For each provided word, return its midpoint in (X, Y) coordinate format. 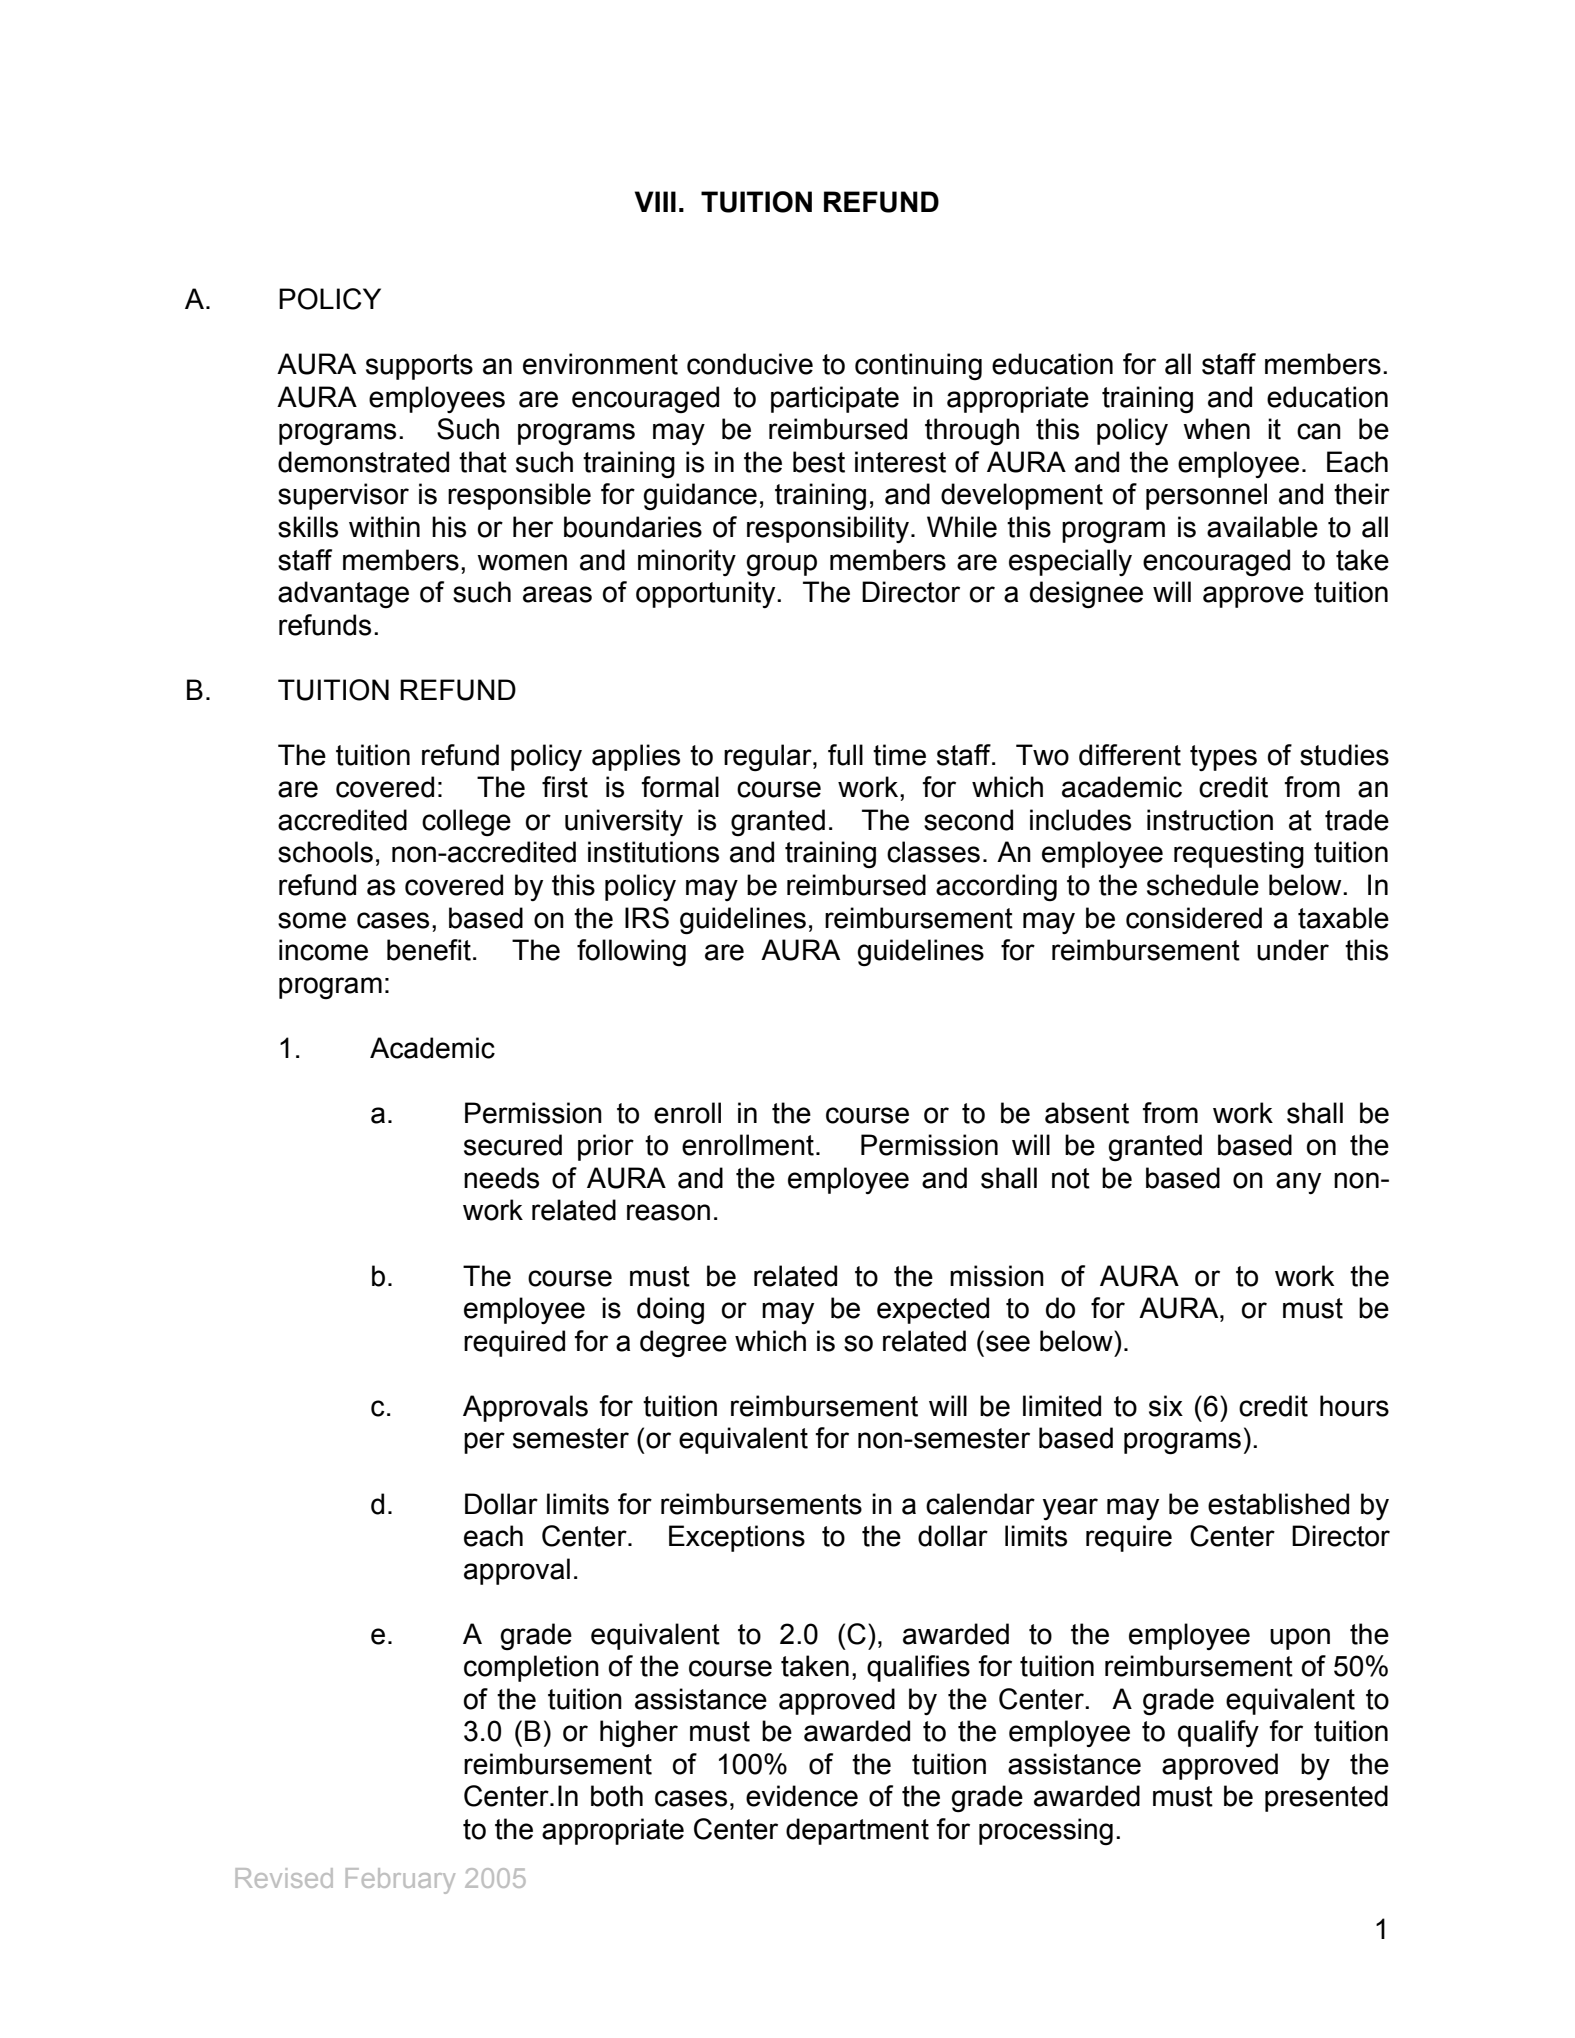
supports (419, 367)
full (845, 755)
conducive (750, 364)
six (1166, 1406)
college (466, 823)
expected (933, 1310)
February (400, 1881)
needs (501, 1178)
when (1216, 429)
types (1223, 758)
